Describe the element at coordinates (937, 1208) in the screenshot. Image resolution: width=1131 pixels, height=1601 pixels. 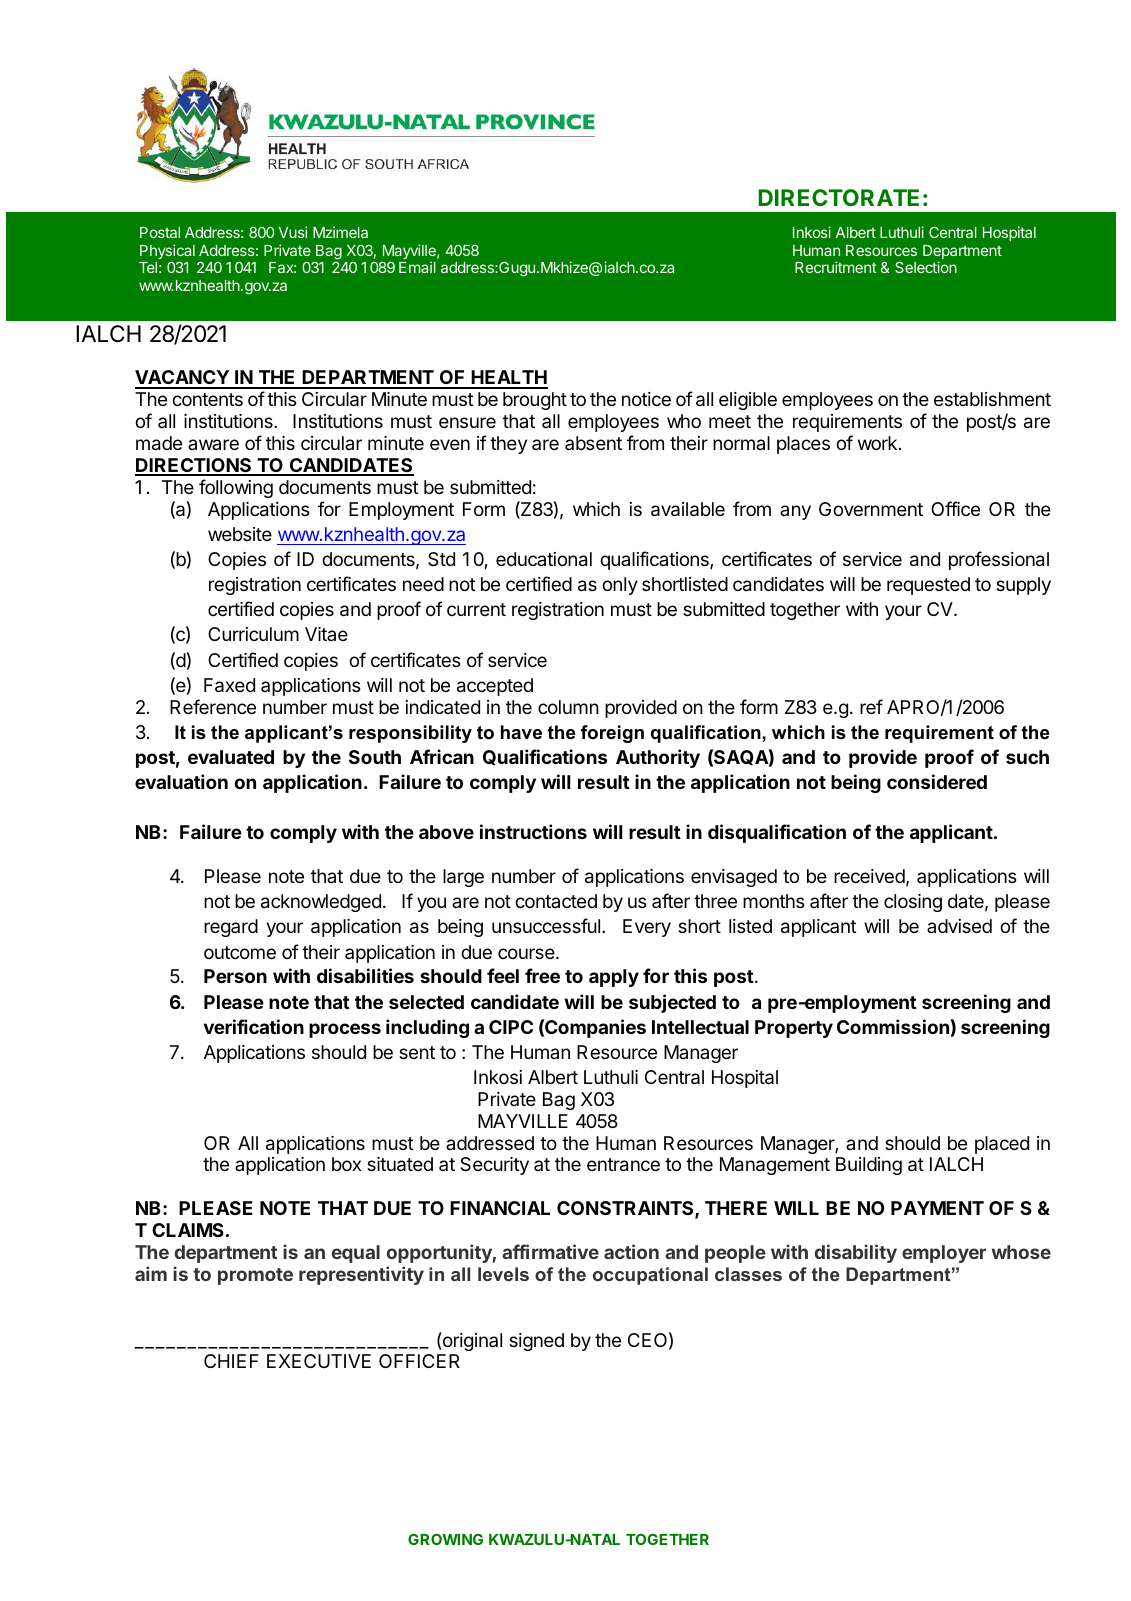
I see `PAYMENT` at that location.
